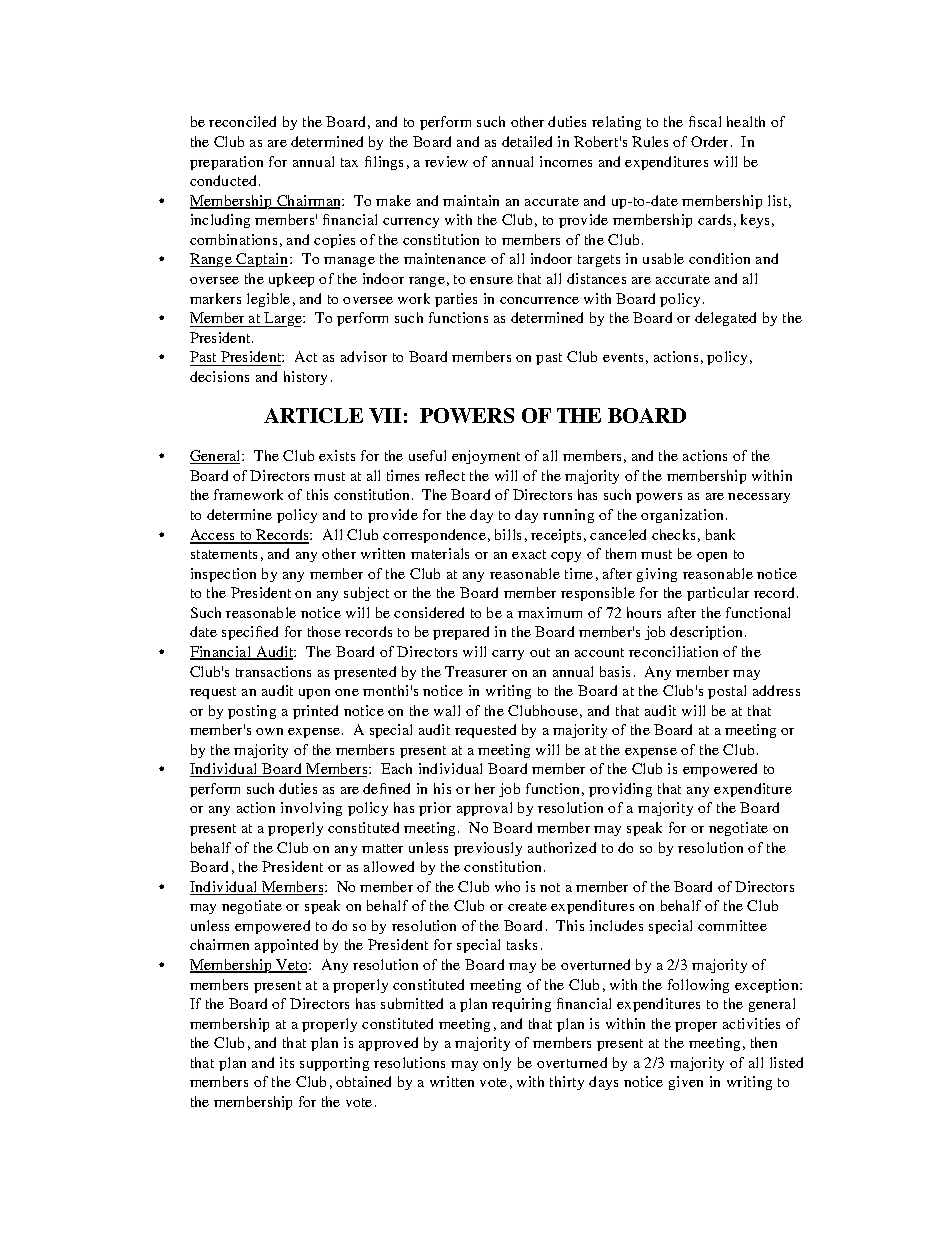 This page has height=1233, width=952. What do you see at coordinates (507, 886) in the page?
I see `who` at bounding box center [507, 886].
